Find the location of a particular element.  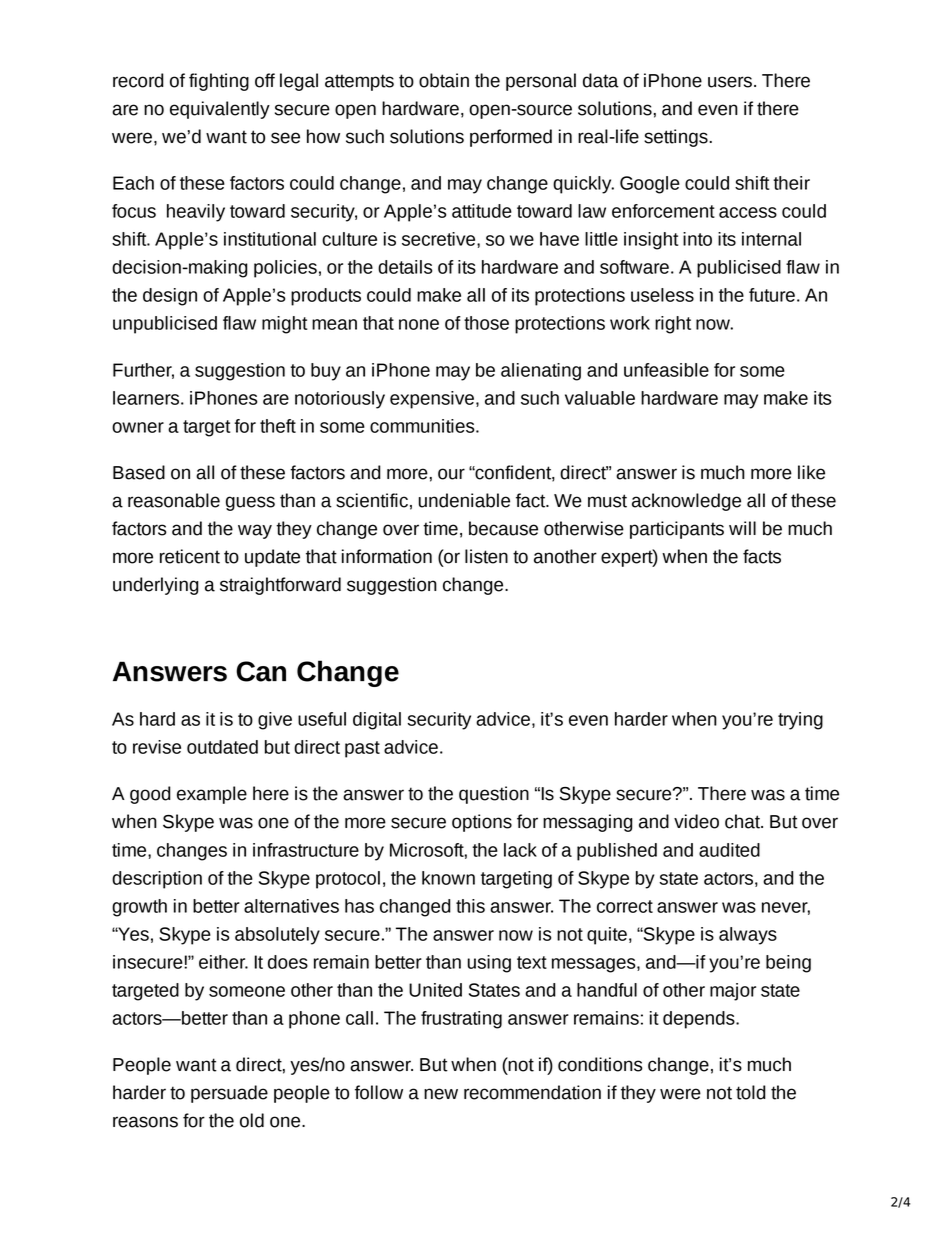

new is located at coordinates (441, 1094).
